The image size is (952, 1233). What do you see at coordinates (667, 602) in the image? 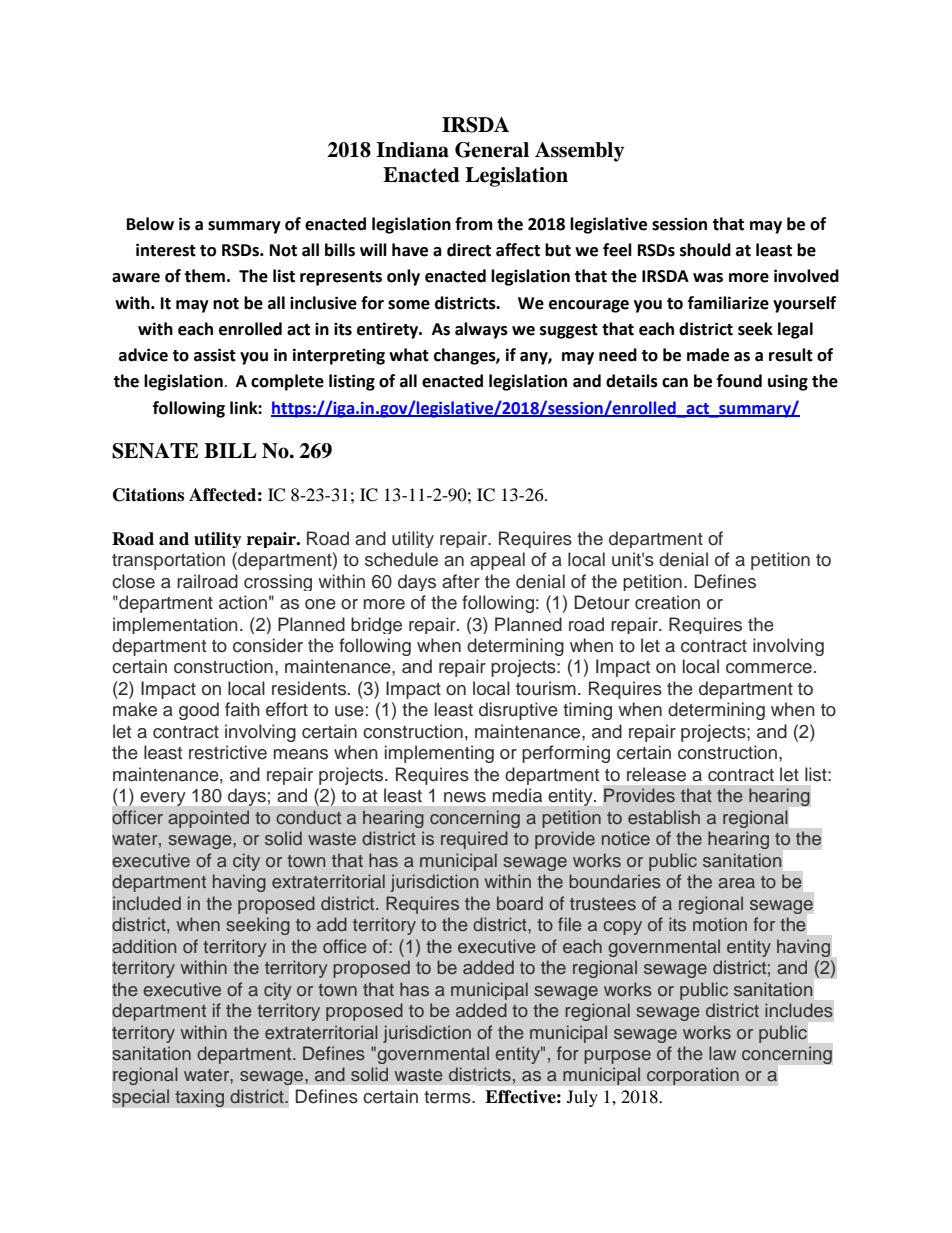
I see `creation` at bounding box center [667, 602].
